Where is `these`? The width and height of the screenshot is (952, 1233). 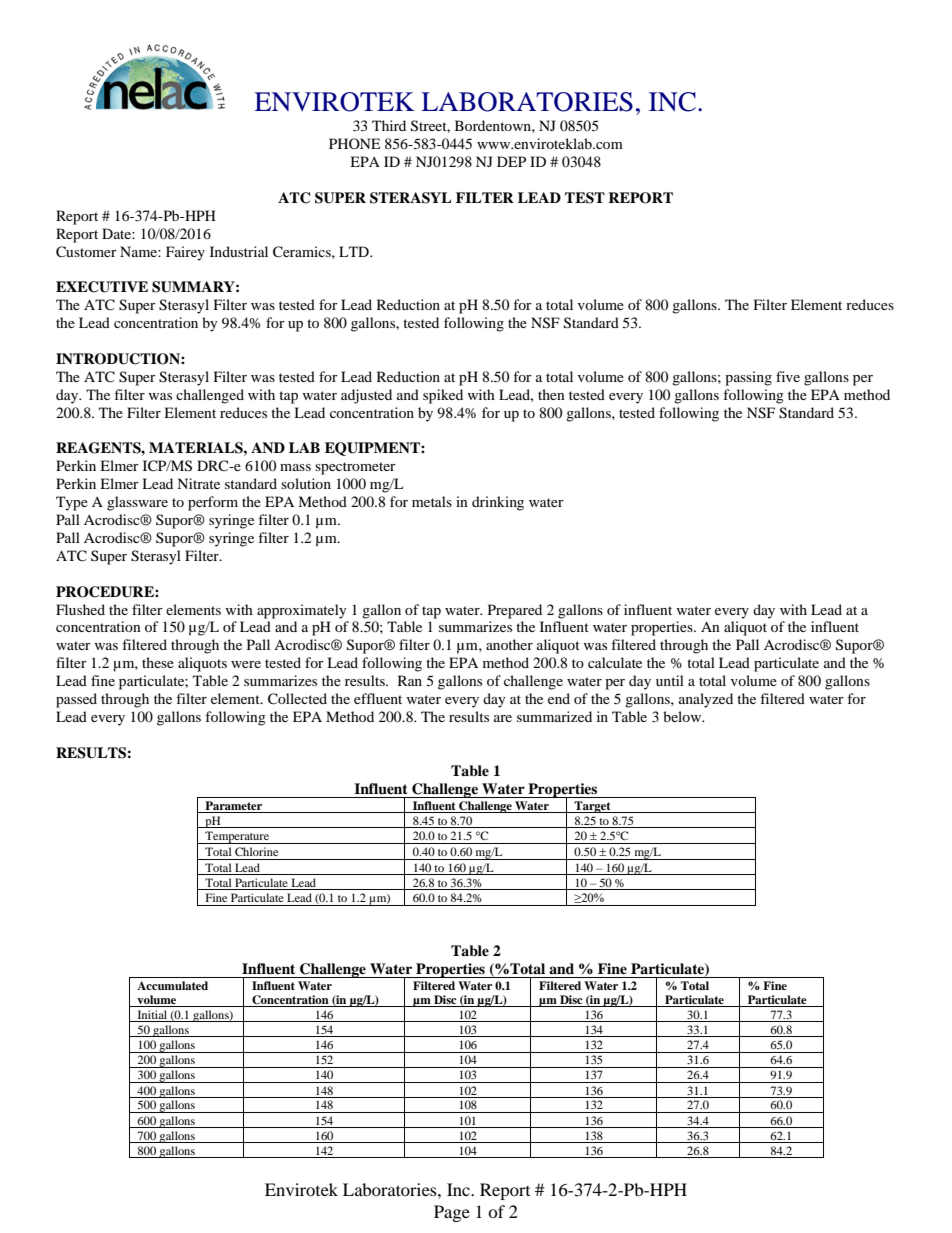
these is located at coordinates (158, 662).
